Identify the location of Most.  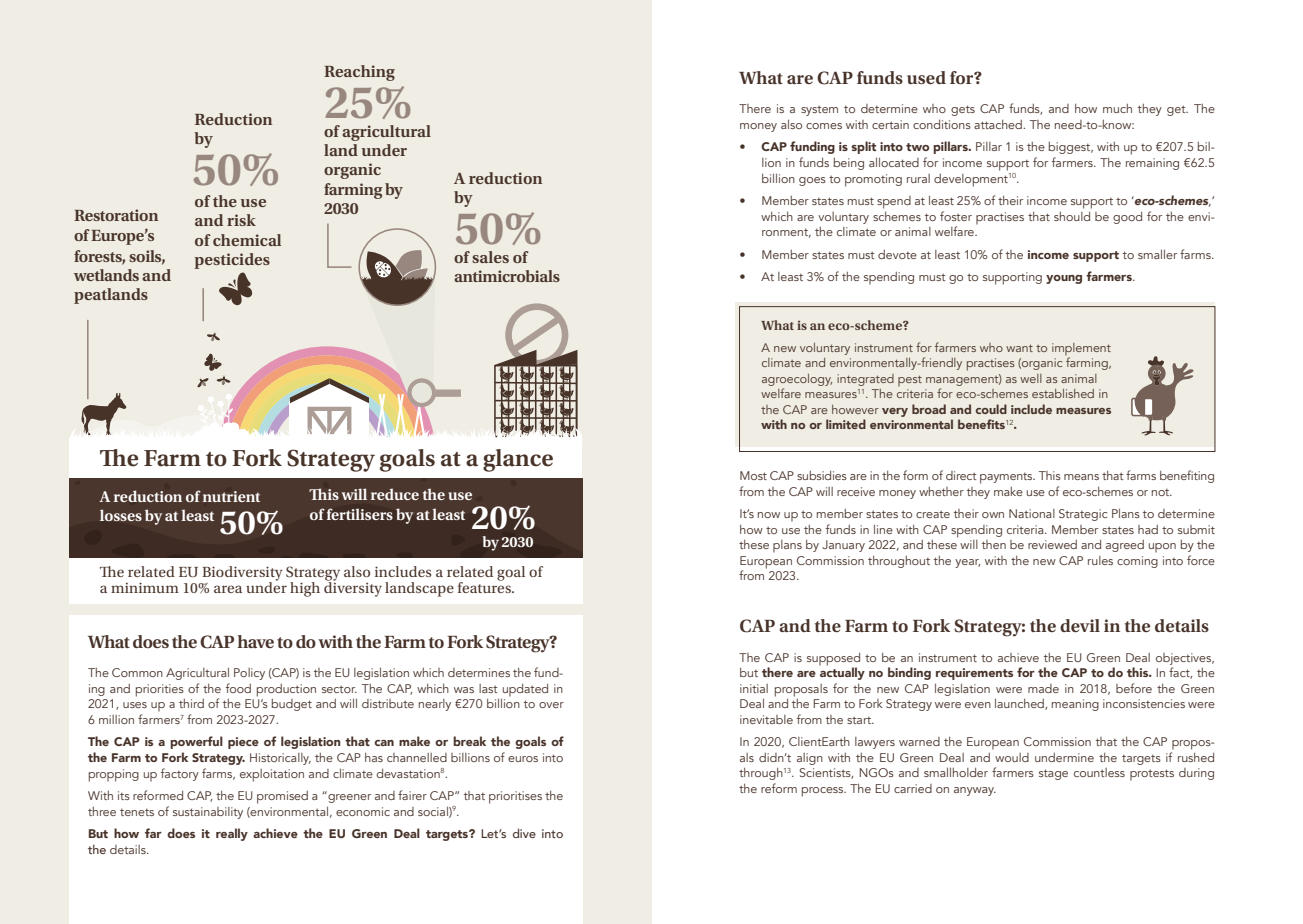
(753, 475).
